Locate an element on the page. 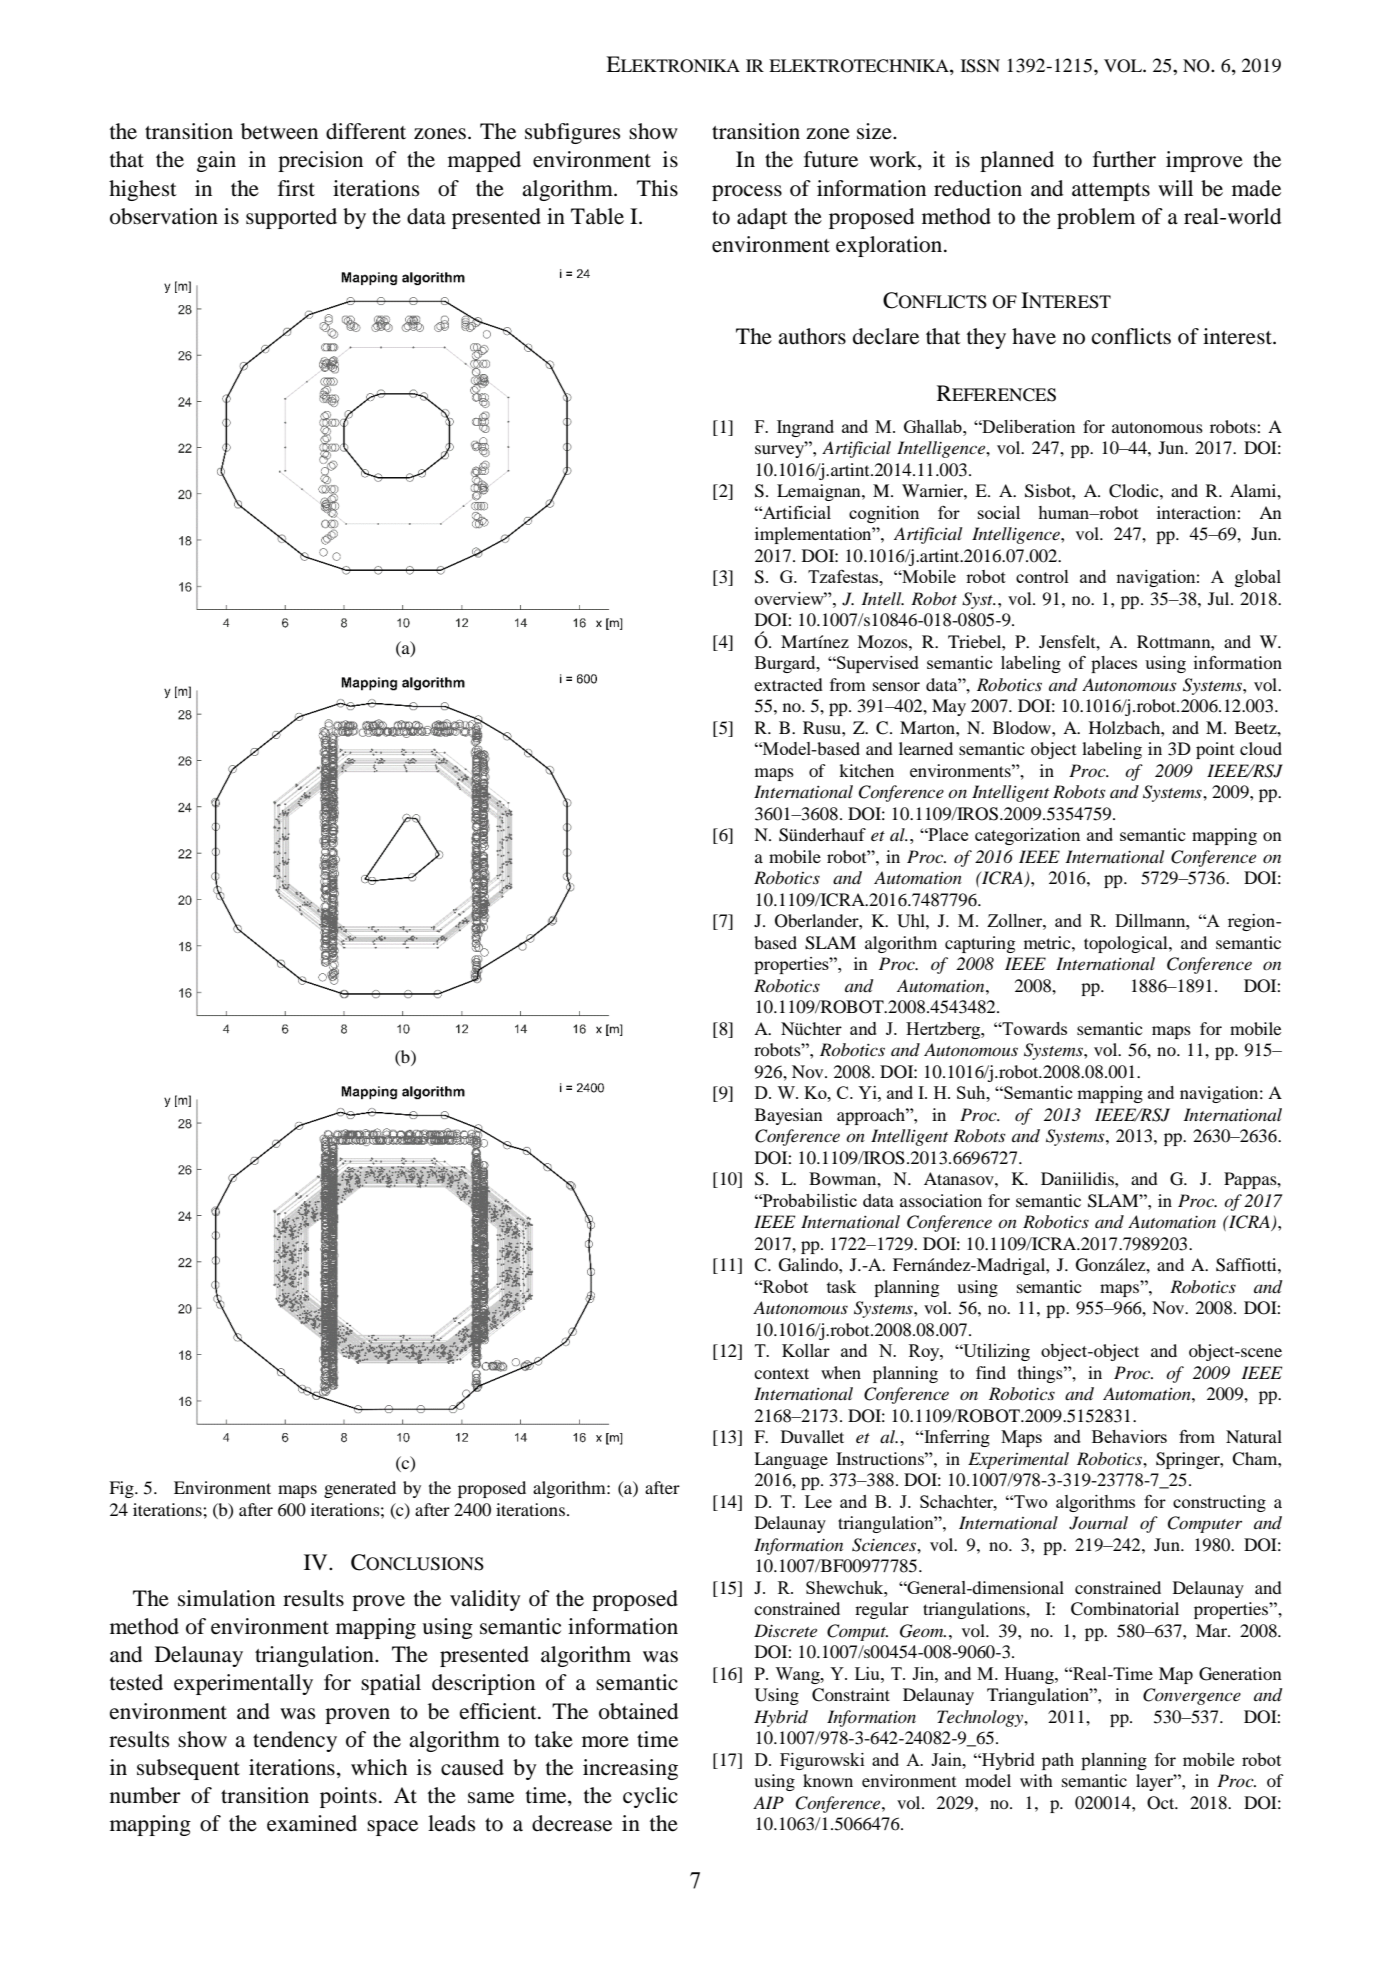 Image resolution: width=1391 pixels, height=1968 pixels. survey is located at coordinates (780, 450).
